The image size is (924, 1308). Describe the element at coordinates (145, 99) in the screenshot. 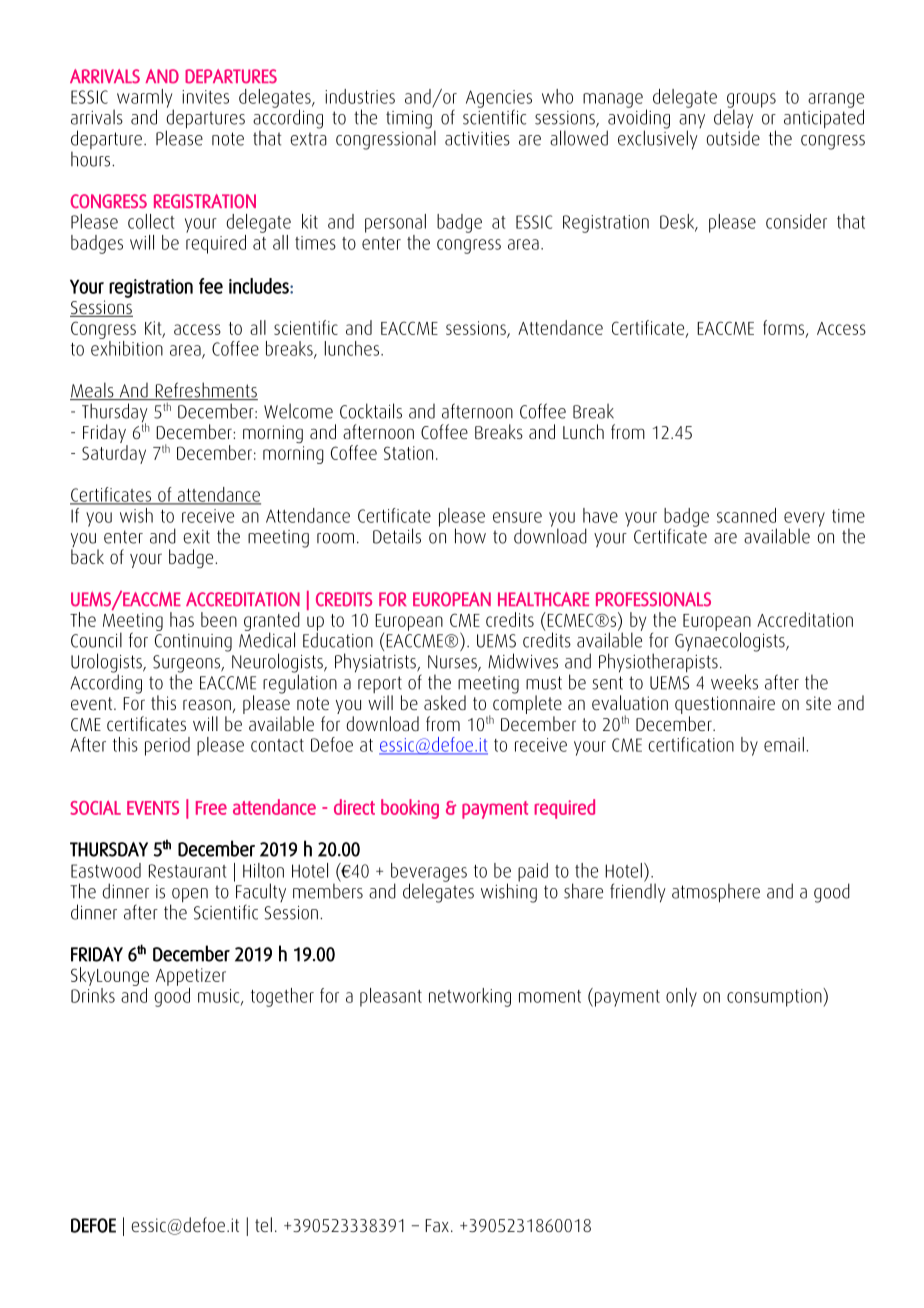

I see `warmly` at that location.
